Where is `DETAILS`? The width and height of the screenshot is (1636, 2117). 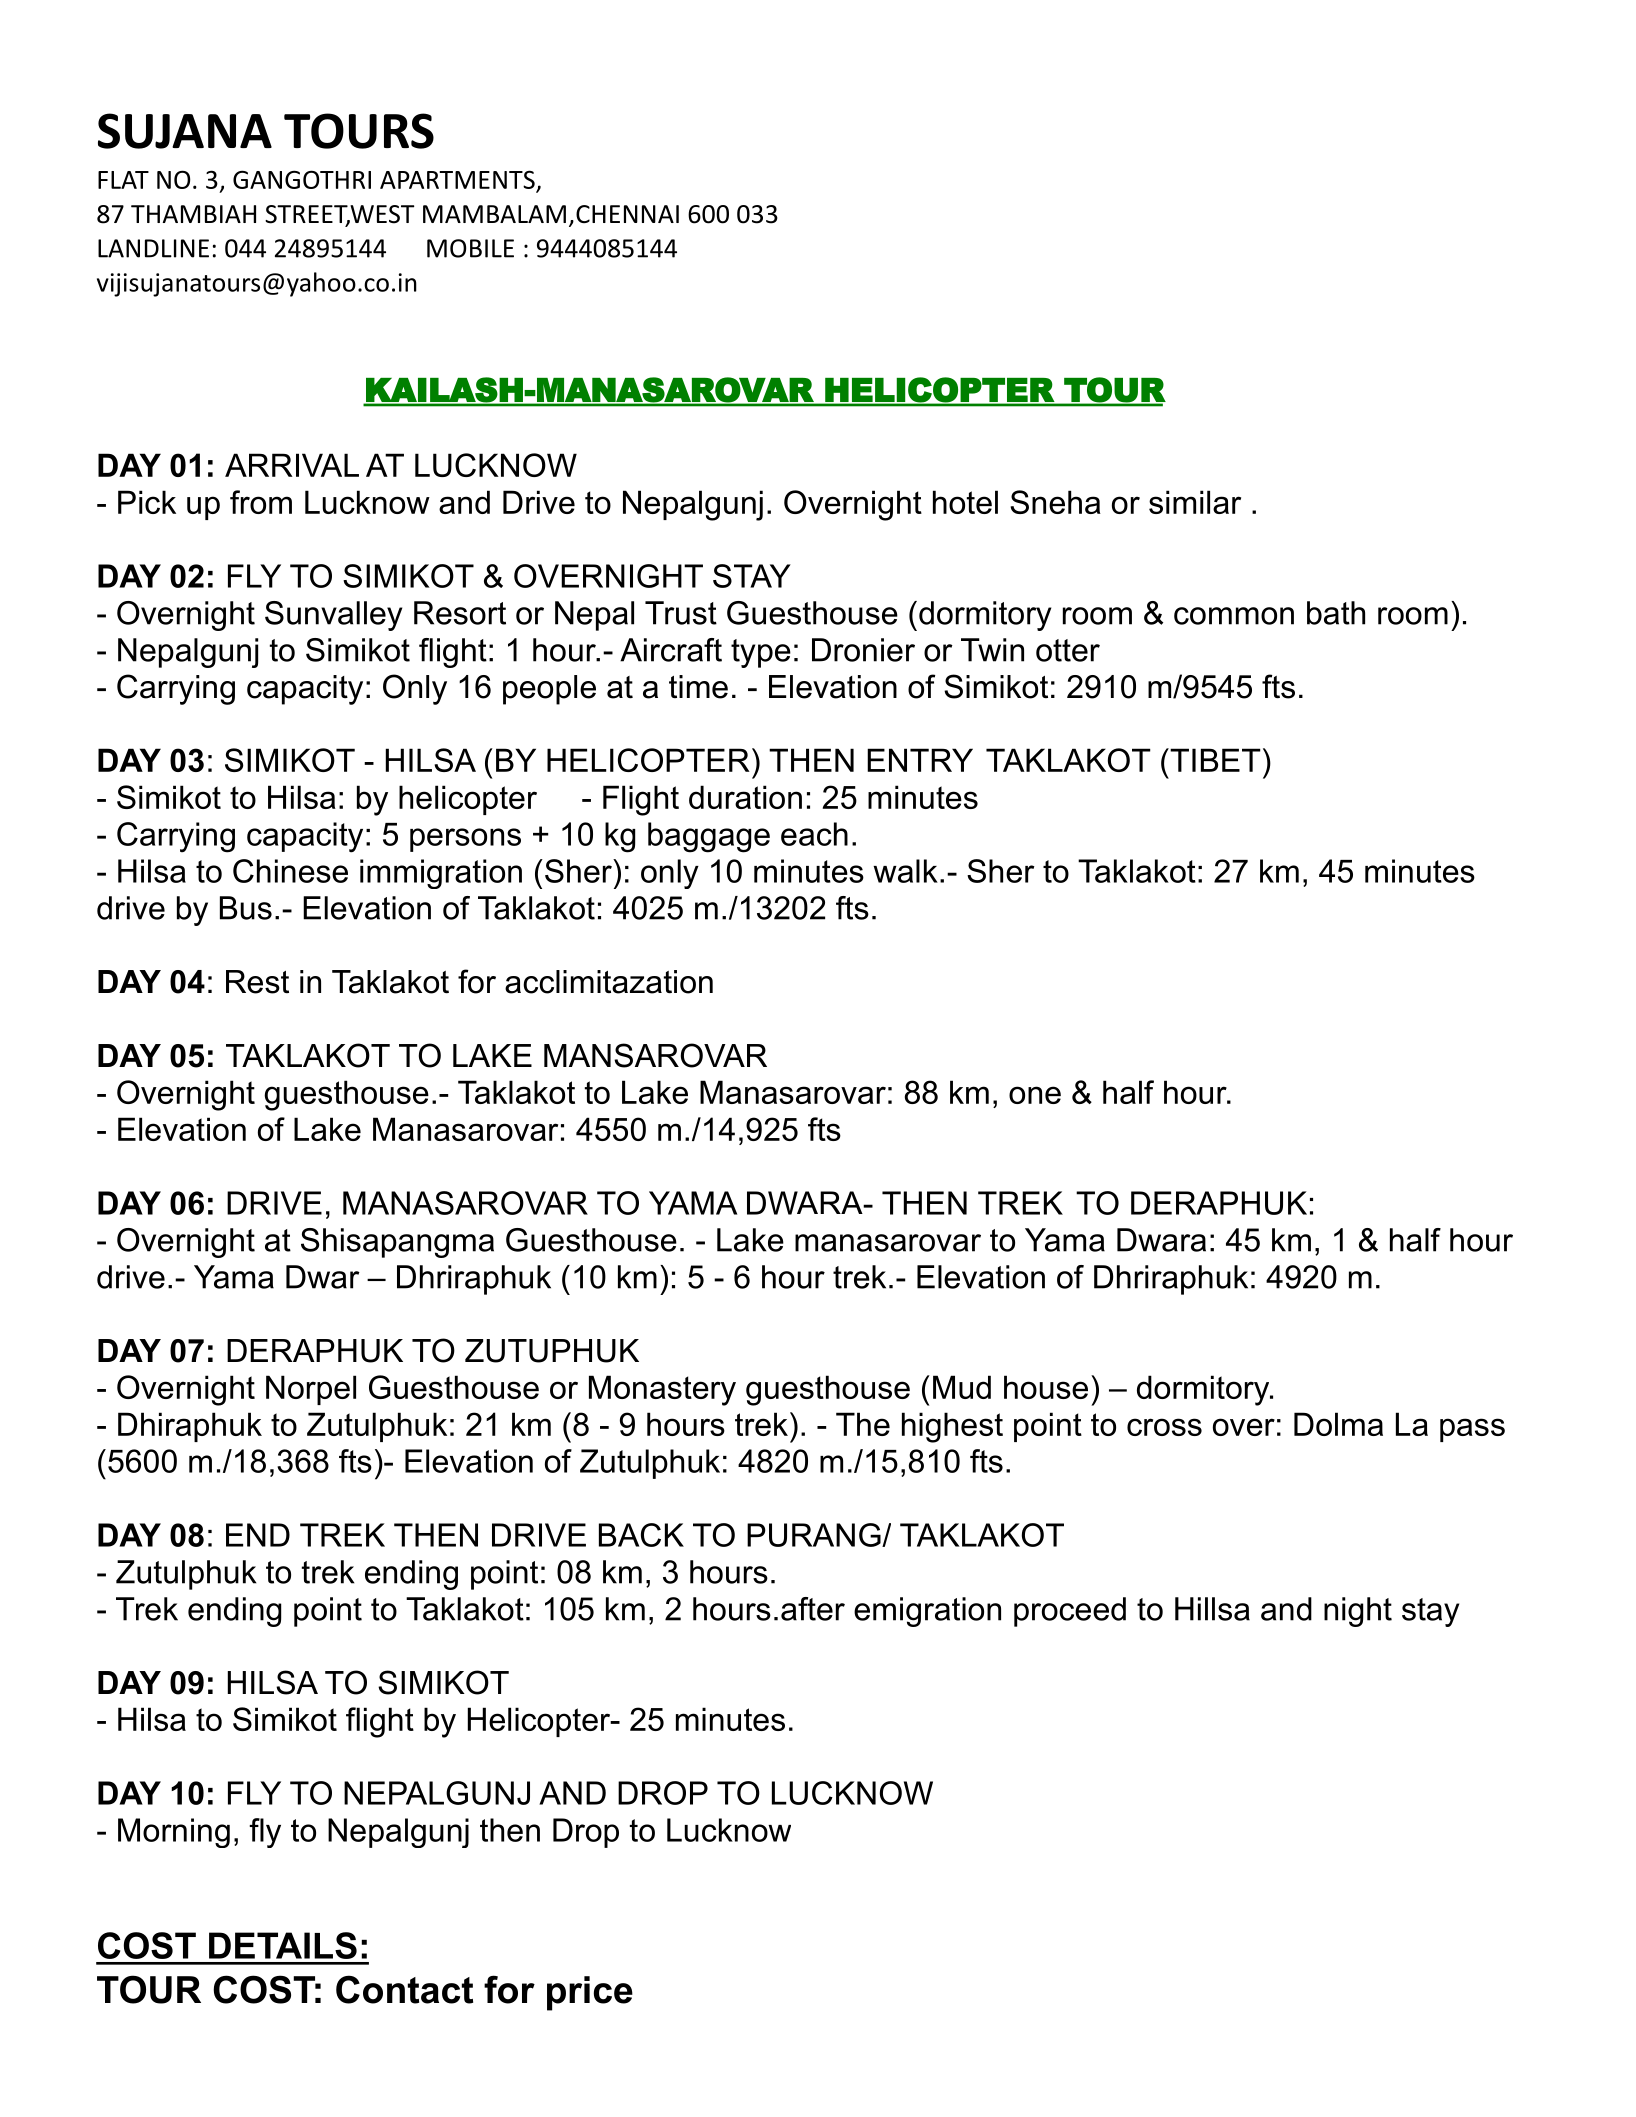 DETAILS is located at coordinates (283, 1945).
